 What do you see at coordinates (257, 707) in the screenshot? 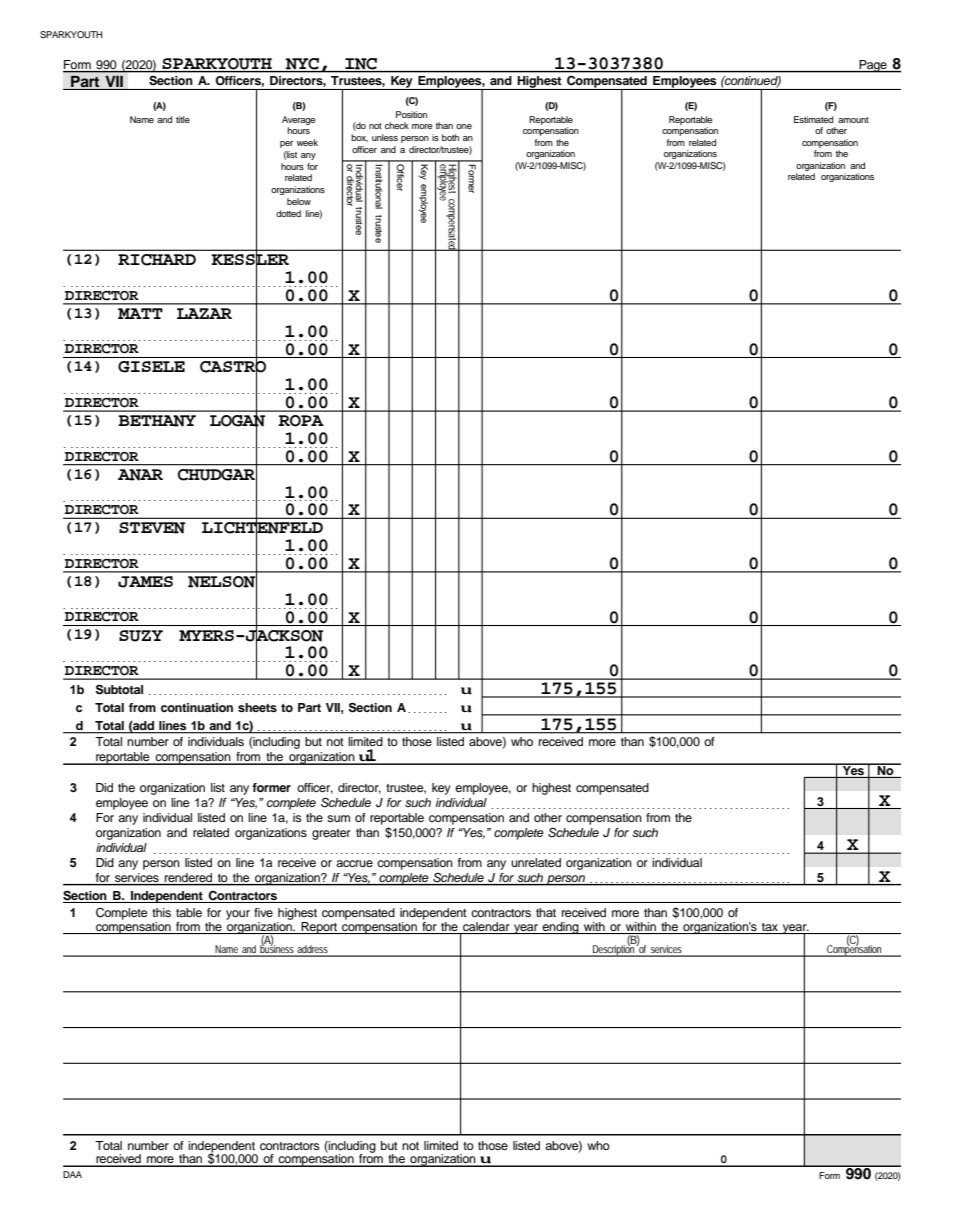
I see `sheets` at bounding box center [257, 707].
